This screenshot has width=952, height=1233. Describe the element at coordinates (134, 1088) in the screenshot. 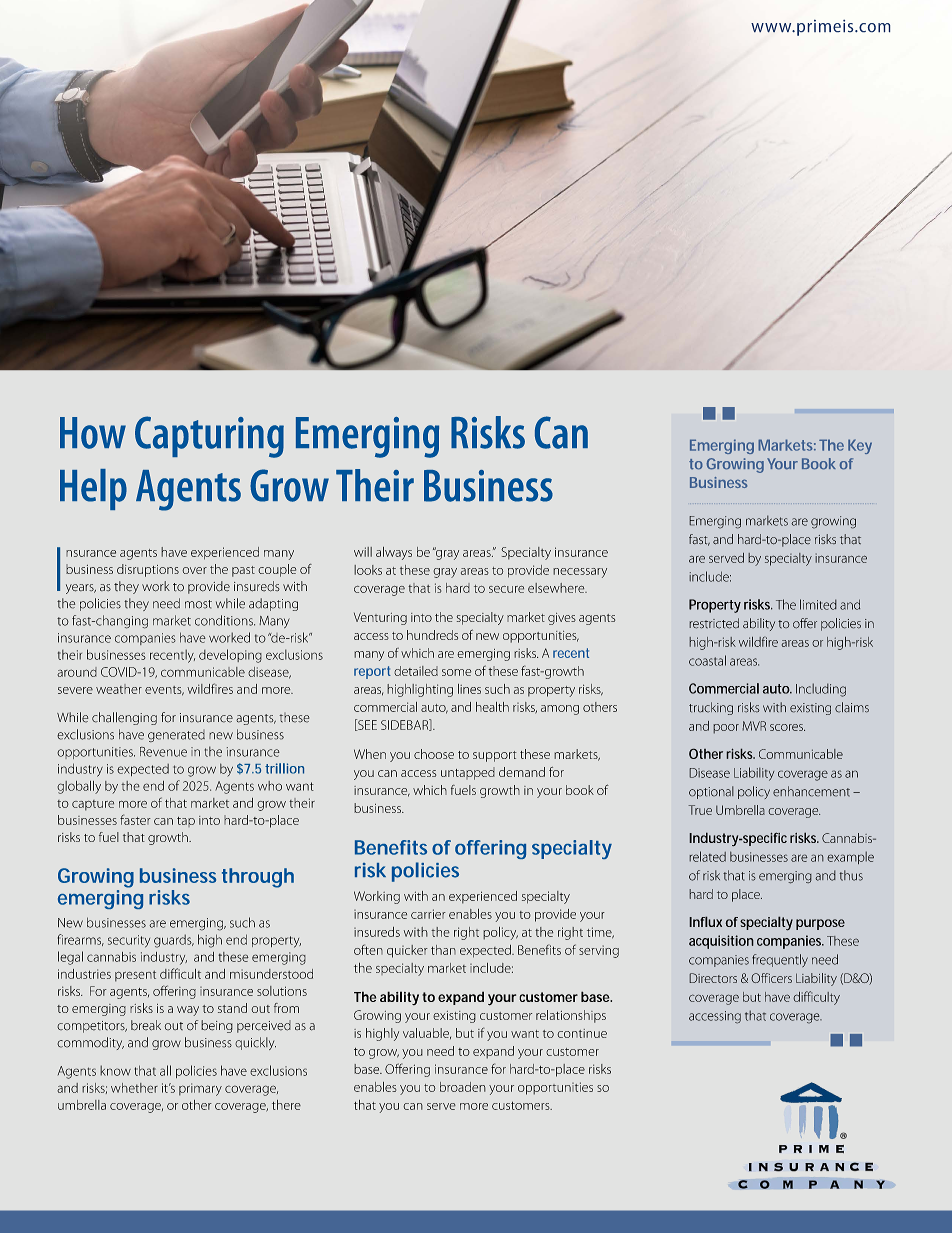

I see `whether` at that location.
